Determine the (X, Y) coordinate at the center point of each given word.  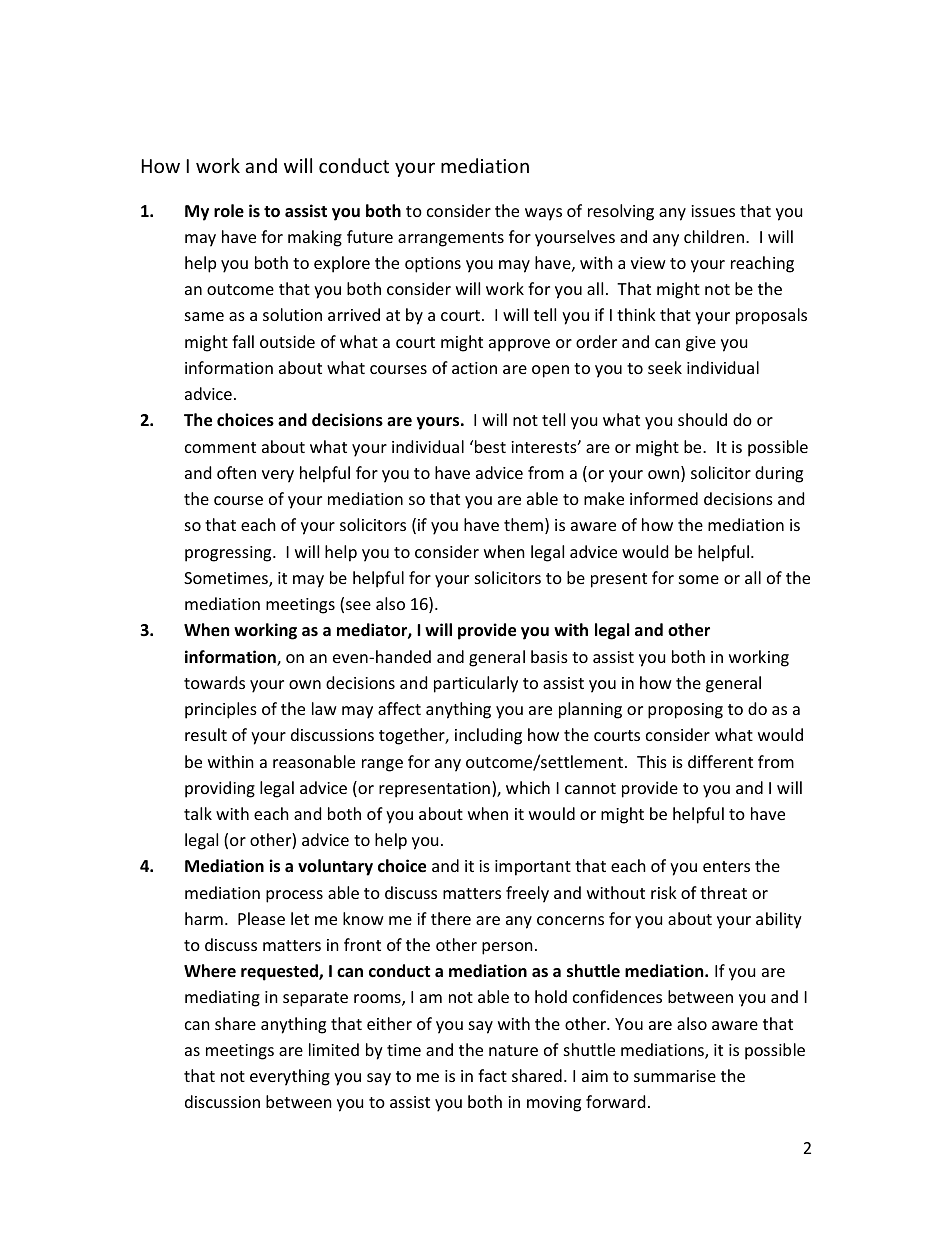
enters (726, 866)
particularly (476, 684)
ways (543, 214)
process (294, 896)
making (315, 238)
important (533, 868)
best (490, 446)
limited (334, 1049)
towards (214, 682)
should (702, 419)
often (236, 472)
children (714, 236)
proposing (685, 711)
